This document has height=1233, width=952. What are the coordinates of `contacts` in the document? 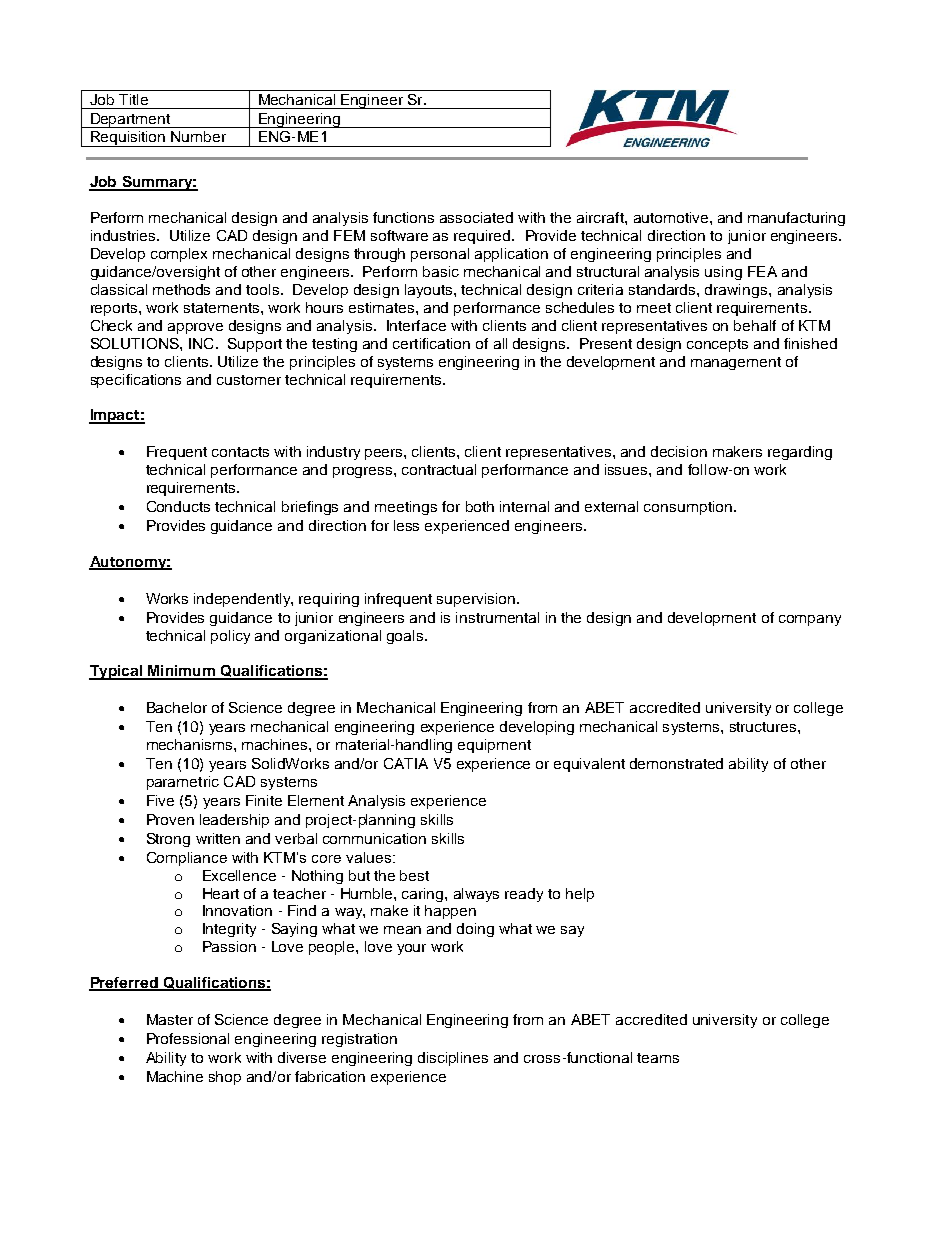 It's located at (240, 452).
